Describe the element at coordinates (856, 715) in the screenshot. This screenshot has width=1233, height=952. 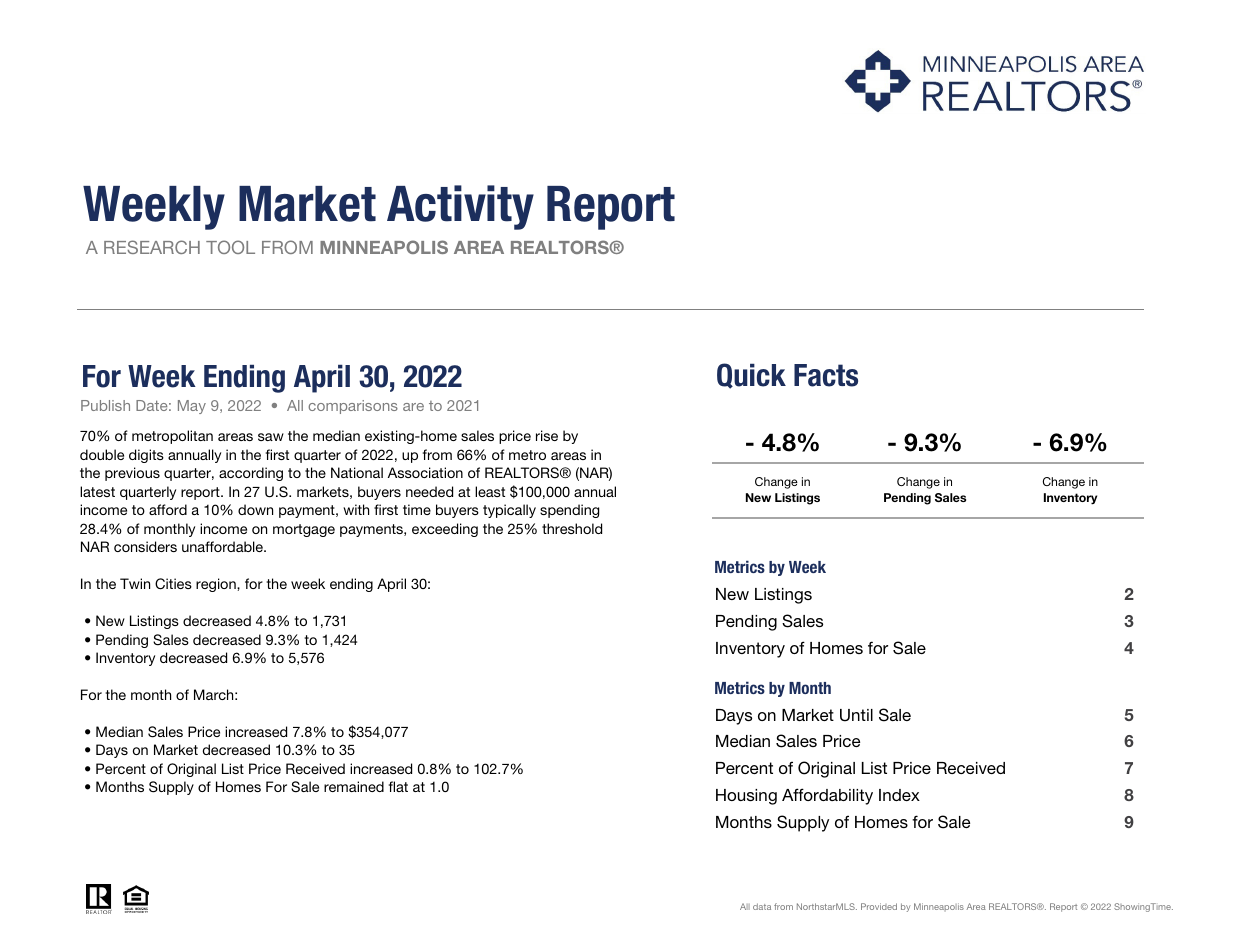
I see `Until` at that location.
